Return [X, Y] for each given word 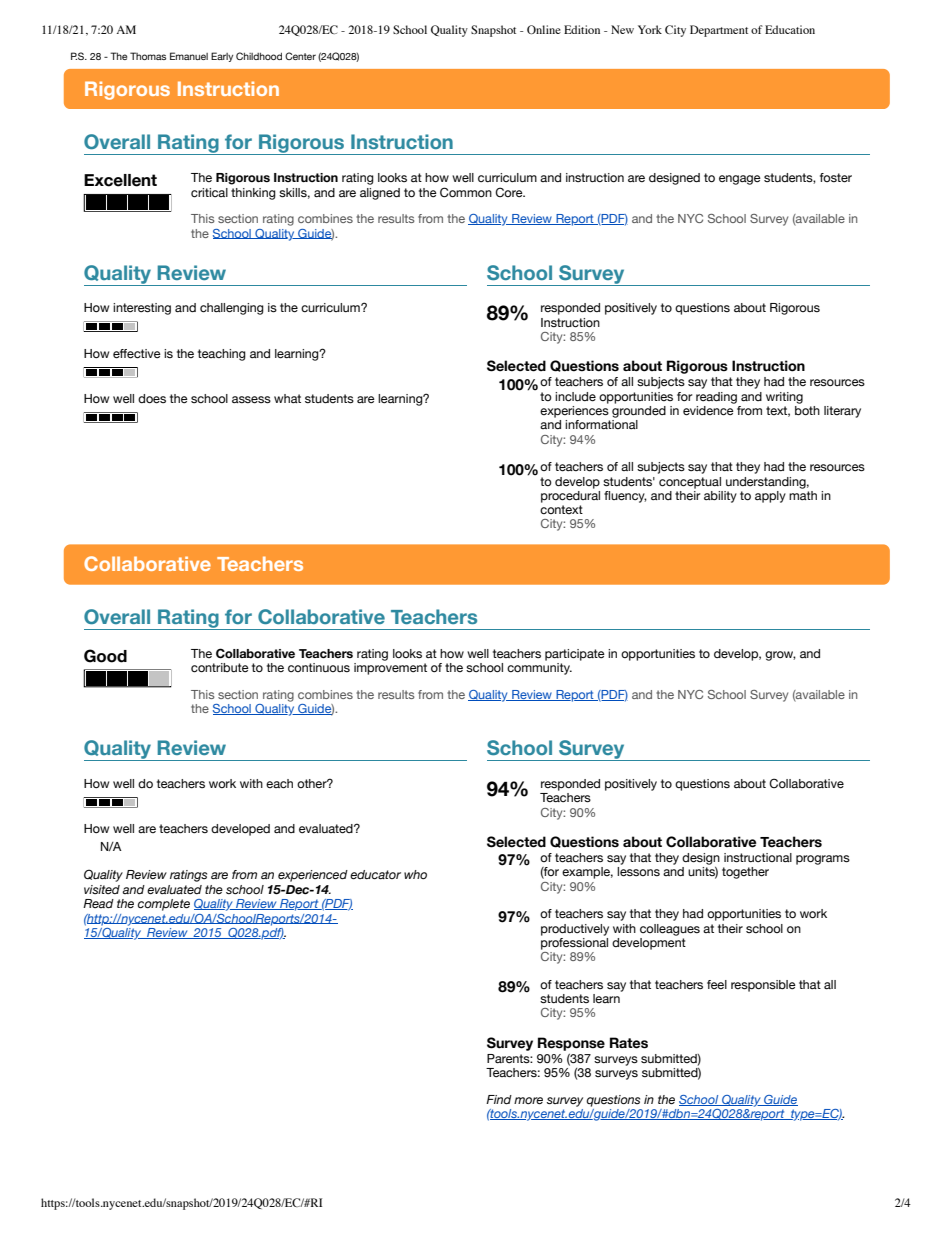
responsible [763, 986]
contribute [220, 668]
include [575, 397]
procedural [570, 495]
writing [784, 398]
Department [719, 31]
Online [544, 29]
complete [164, 905]
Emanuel [189, 56]
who [415, 874]
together [745, 873]
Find [499, 1099]
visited [102, 889]
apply [770, 497]
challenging [232, 309]
